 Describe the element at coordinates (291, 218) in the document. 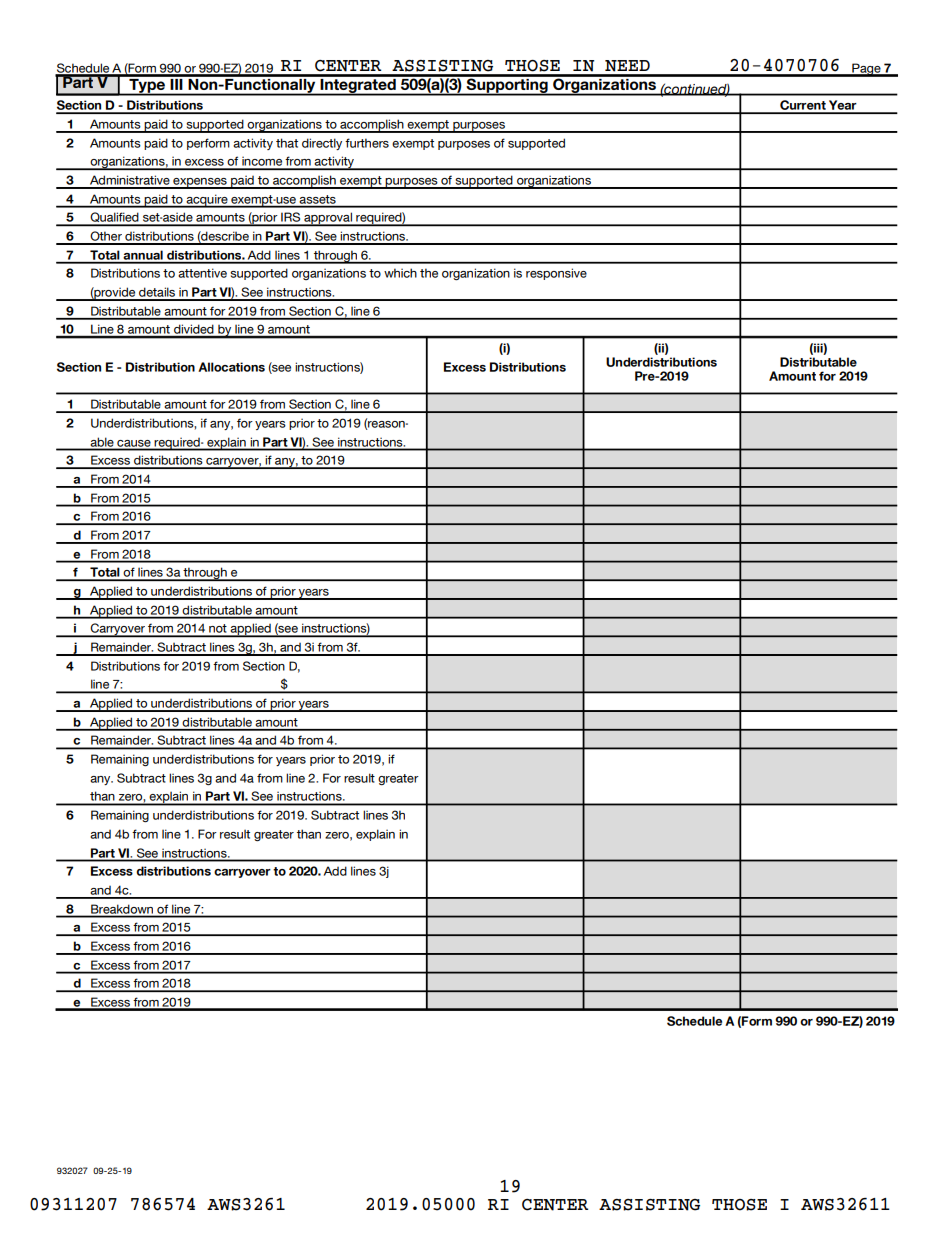

I see `IRS` at that location.
